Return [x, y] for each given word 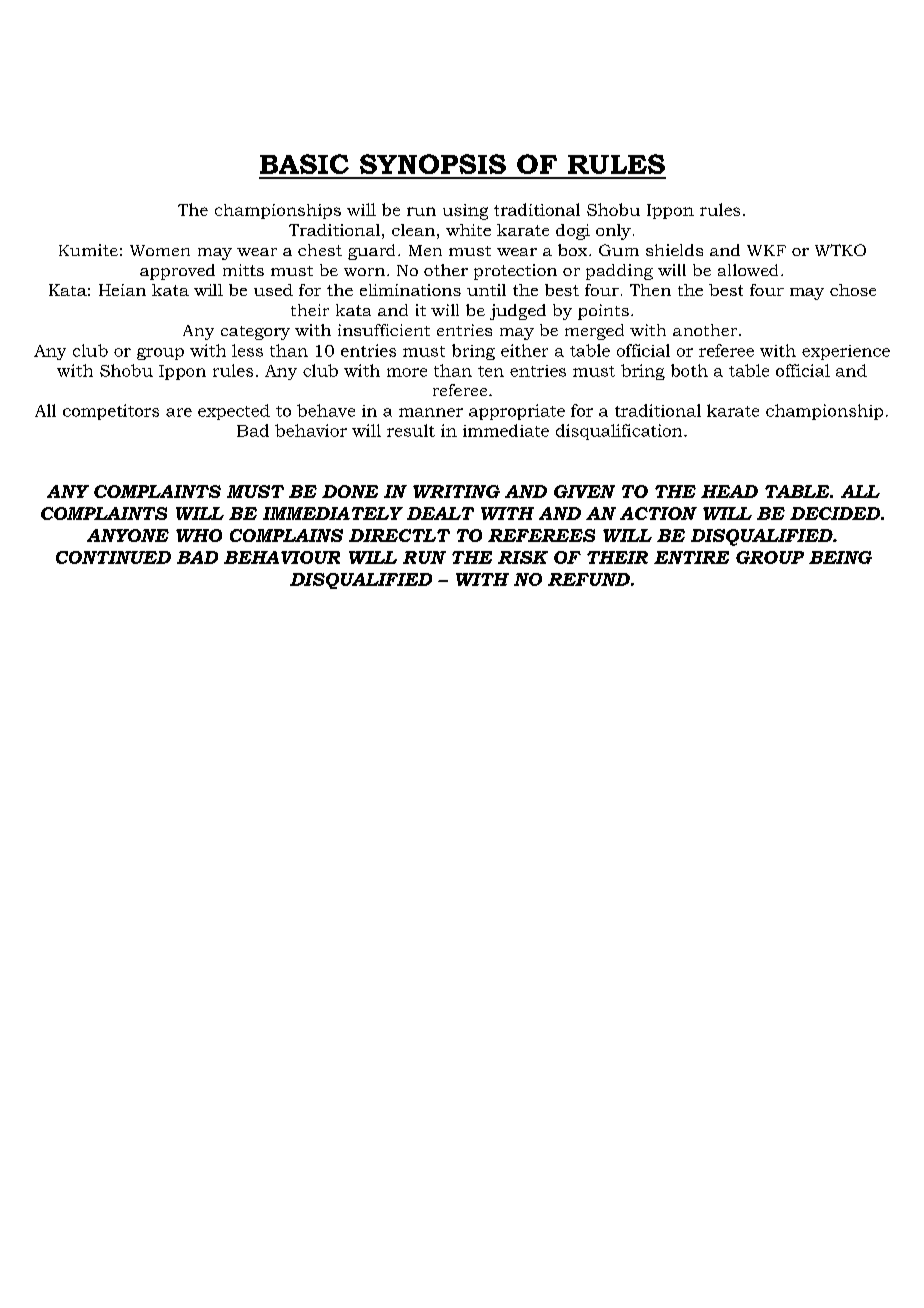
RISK [523, 557]
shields [674, 250]
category [255, 333]
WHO [199, 535]
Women [160, 250]
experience [846, 352]
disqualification [620, 432]
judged [518, 312]
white [468, 230]
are [179, 412]
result [411, 430]
